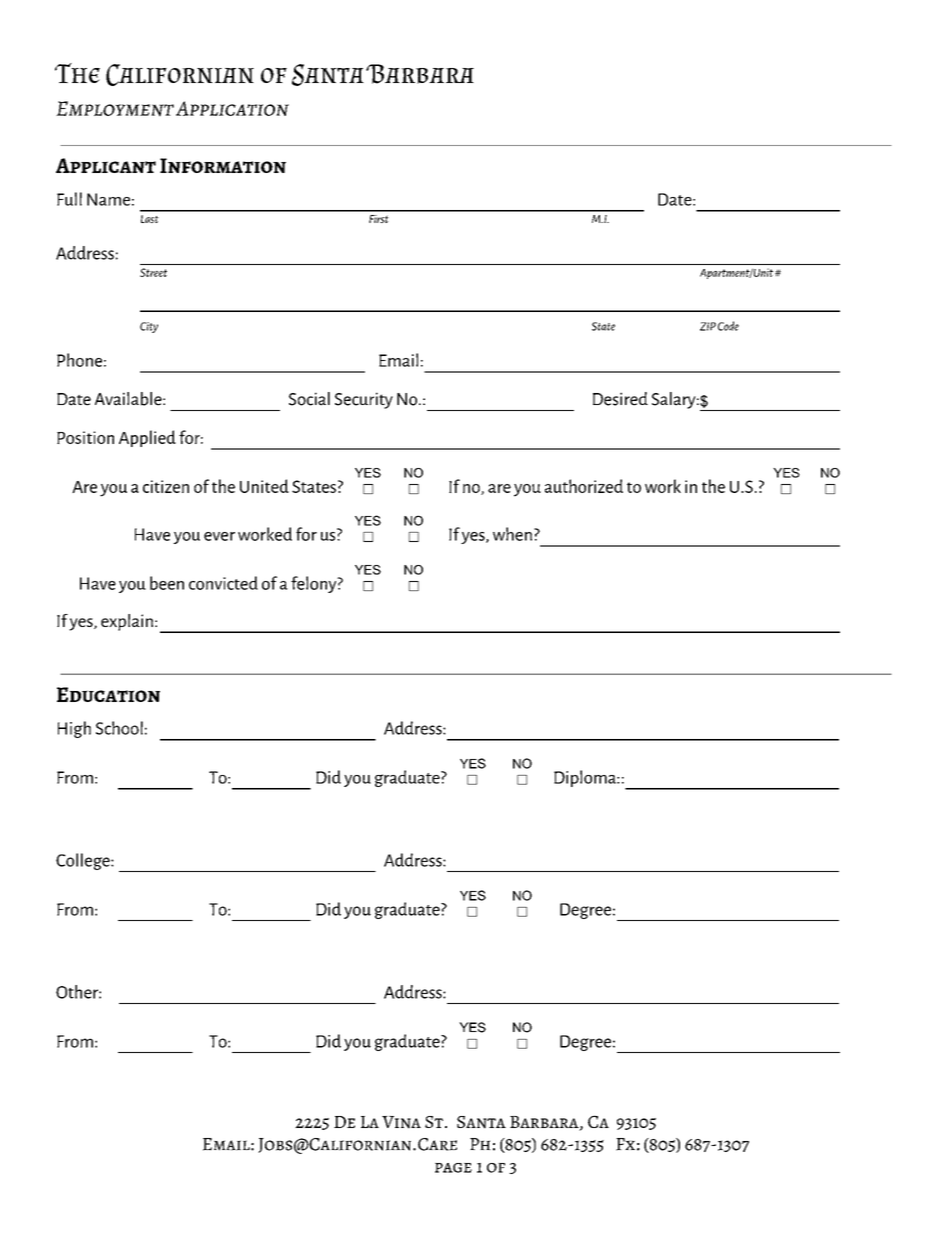 The image size is (952, 1233). I want to click on School, so click(119, 728).
